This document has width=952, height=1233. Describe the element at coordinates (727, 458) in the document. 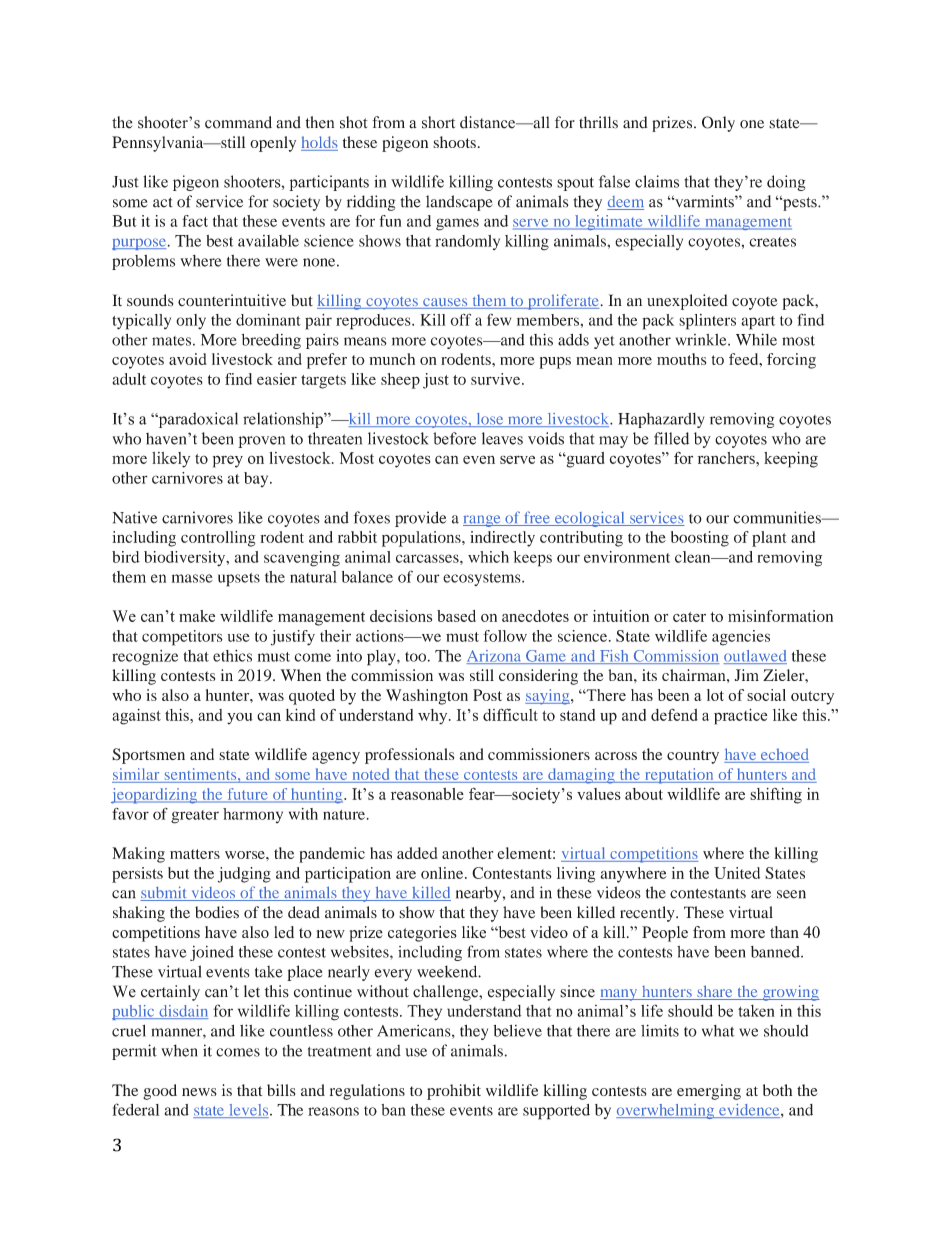

I see `ranchers` at that location.
